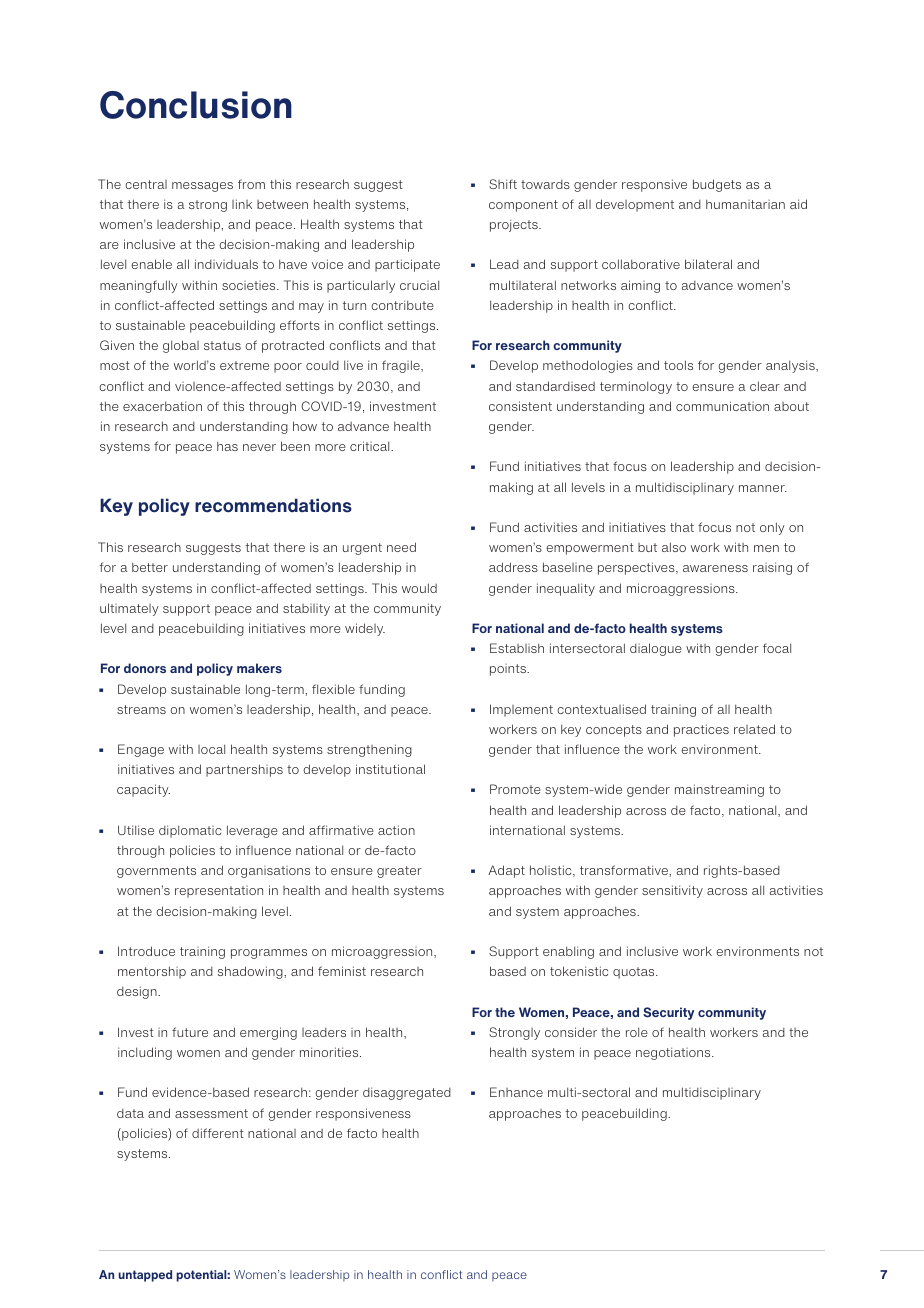  I want to click on need, so click(401, 547).
